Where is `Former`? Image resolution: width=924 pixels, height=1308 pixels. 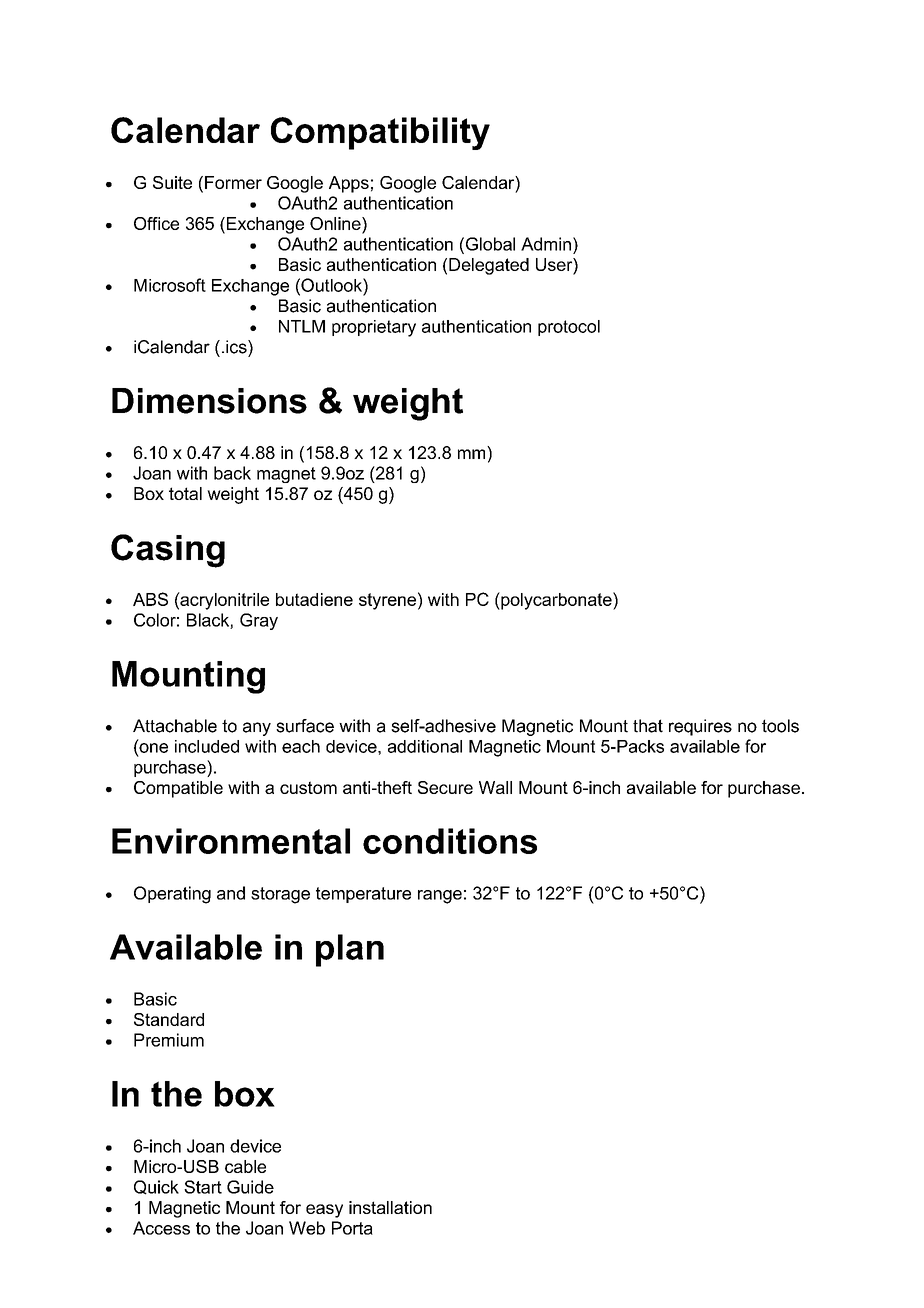 Former is located at coordinates (233, 182).
